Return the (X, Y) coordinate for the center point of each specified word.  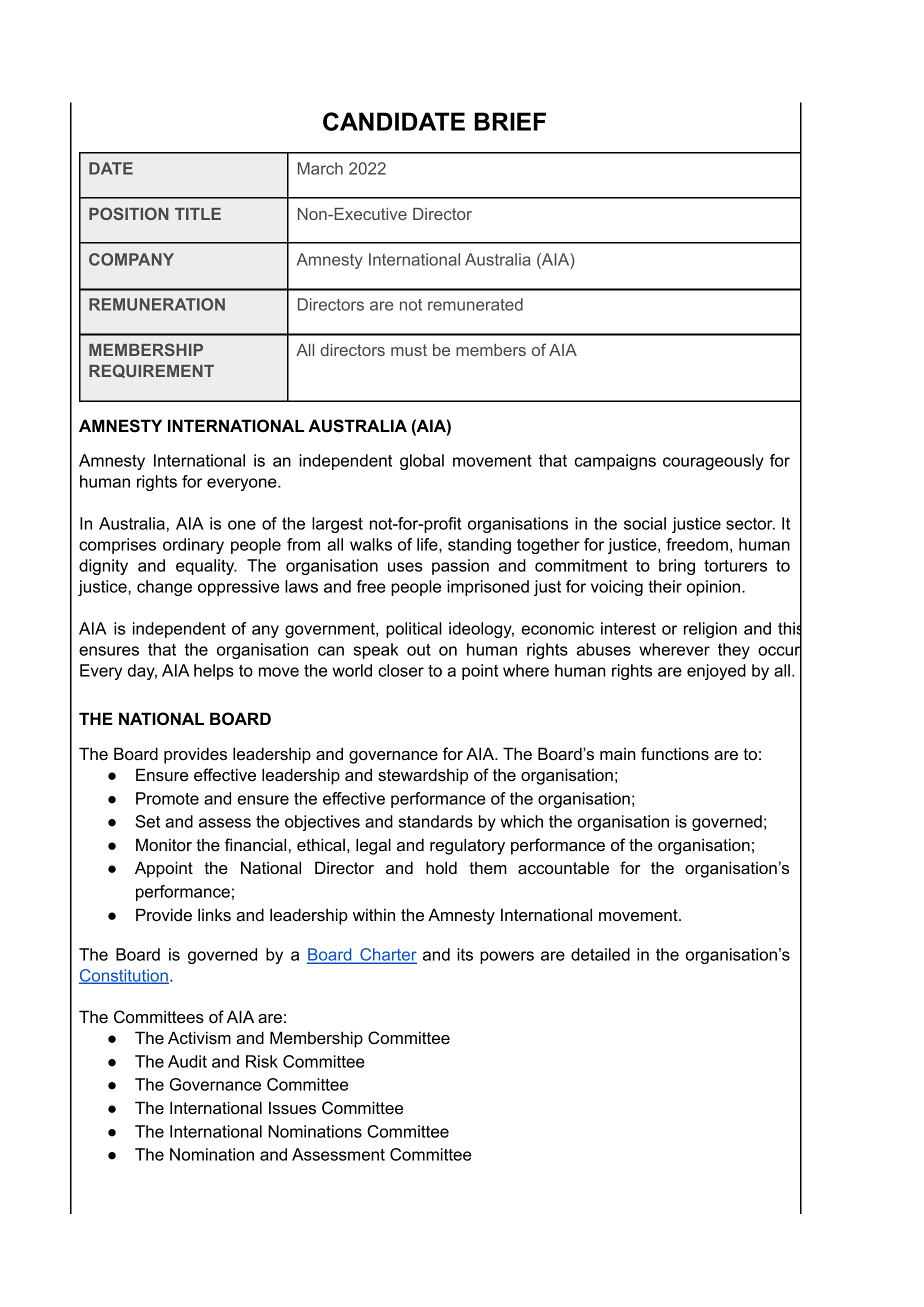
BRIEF (510, 121)
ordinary (193, 546)
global (422, 462)
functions (675, 753)
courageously (713, 462)
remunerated (475, 304)
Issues (292, 1107)
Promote (167, 798)
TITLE (198, 214)
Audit (187, 1061)
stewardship (423, 776)
